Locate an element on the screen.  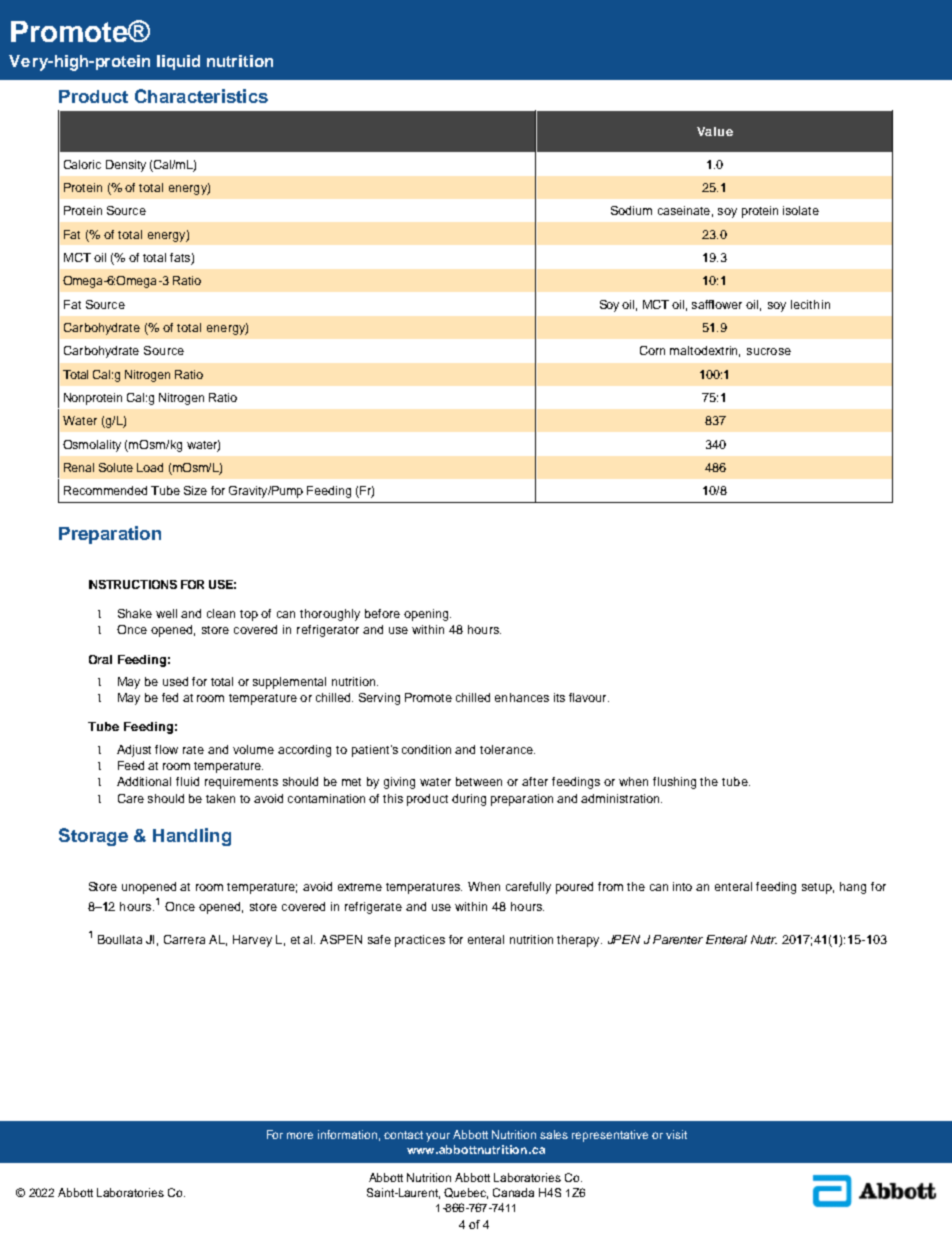
Sodium is located at coordinates (631, 210).
